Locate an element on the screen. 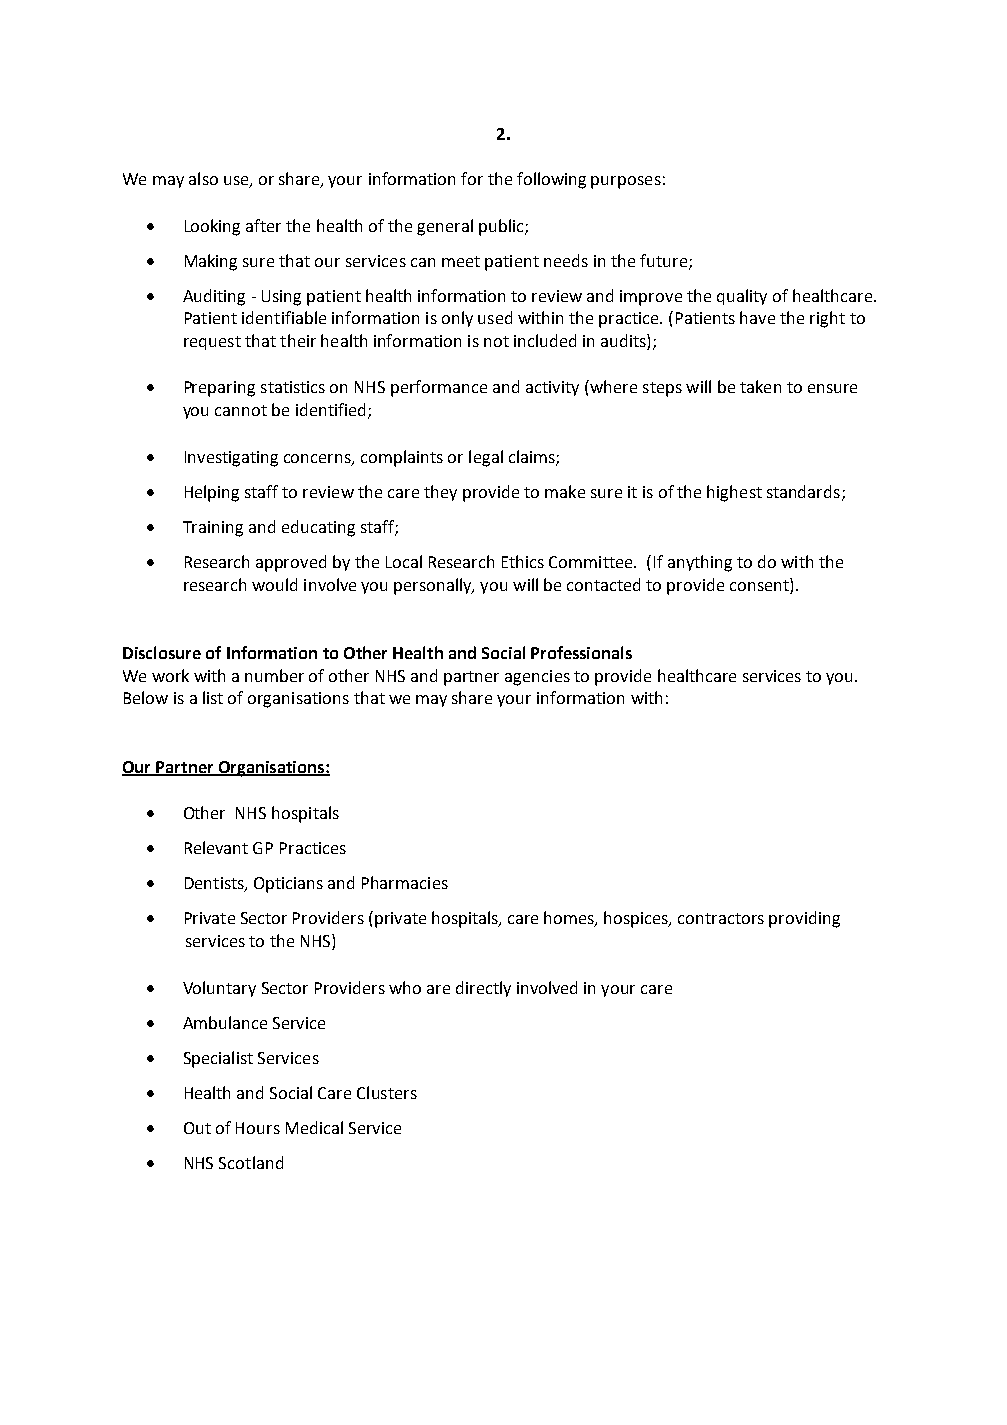 The height and width of the screenshot is (1425, 1007). Looking is located at coordinates (212, 227).
